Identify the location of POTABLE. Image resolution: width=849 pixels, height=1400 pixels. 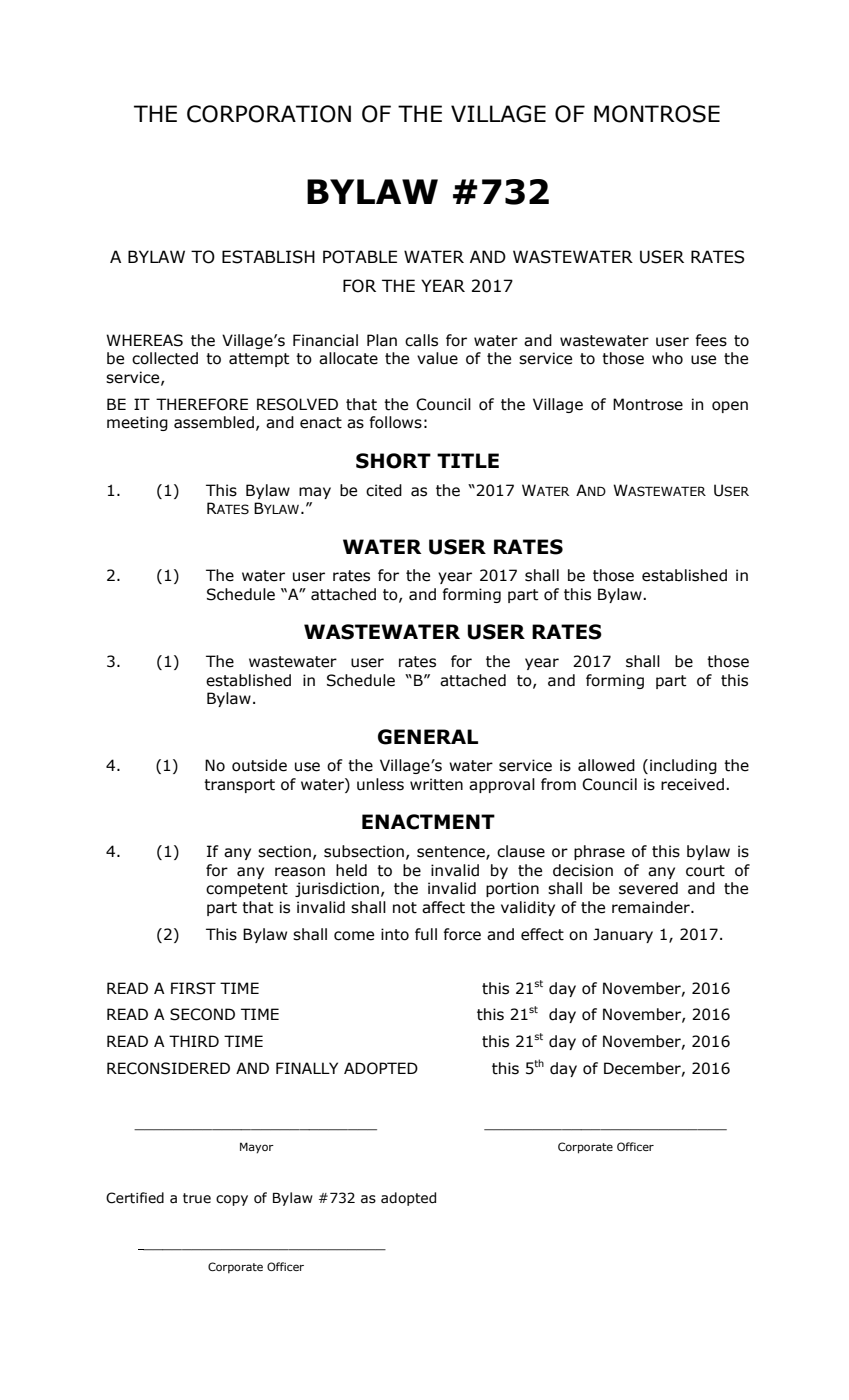
(360, 257).
